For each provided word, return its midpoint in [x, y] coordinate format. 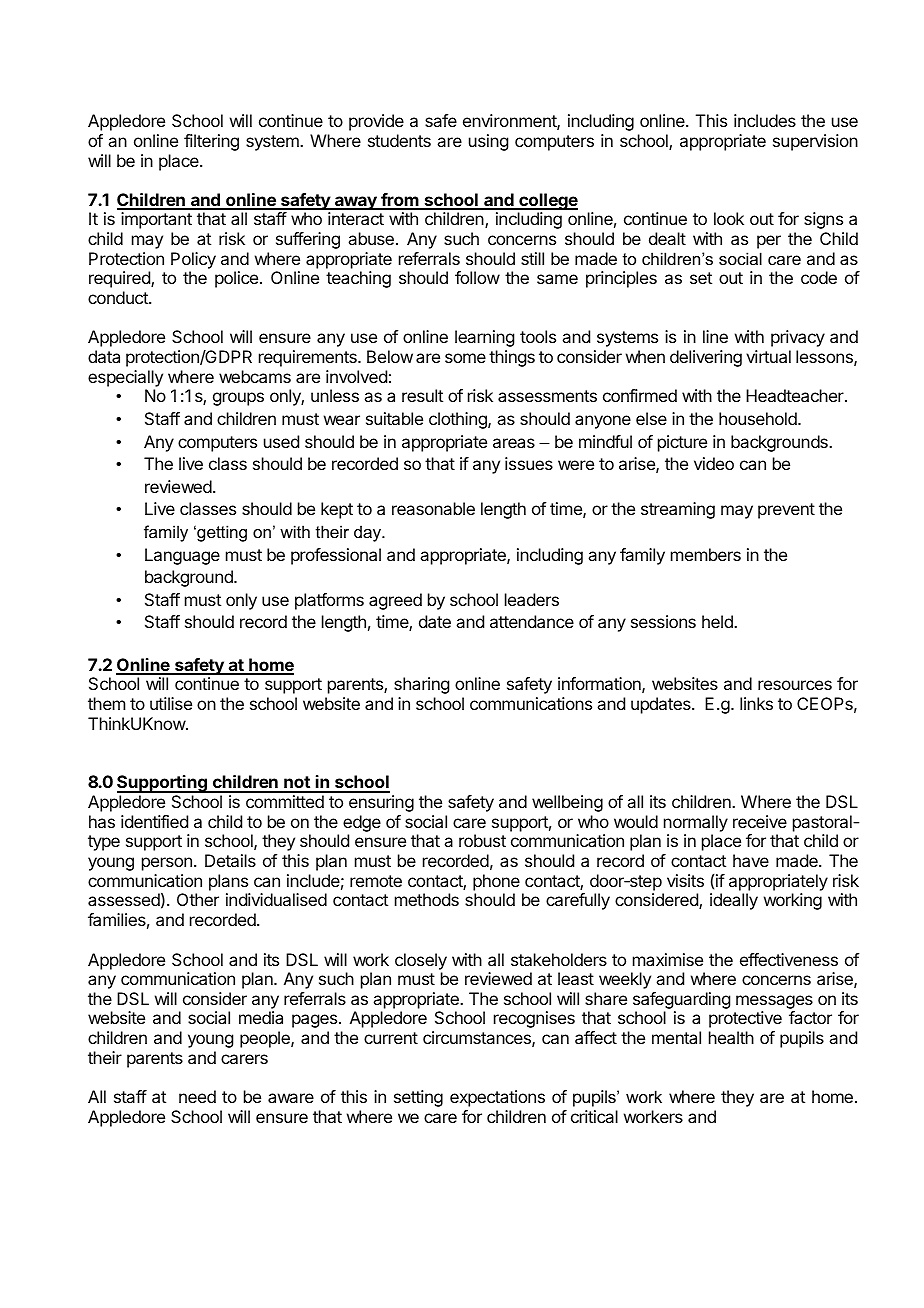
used [281, 441]
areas [514, 443]
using [488, 142]
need [197, 1096]
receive [760, 821]
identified [154, 821]
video [714, 463]
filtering [211, 142]
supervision [815, 142]
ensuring [381, 803]
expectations [497, 1098]
